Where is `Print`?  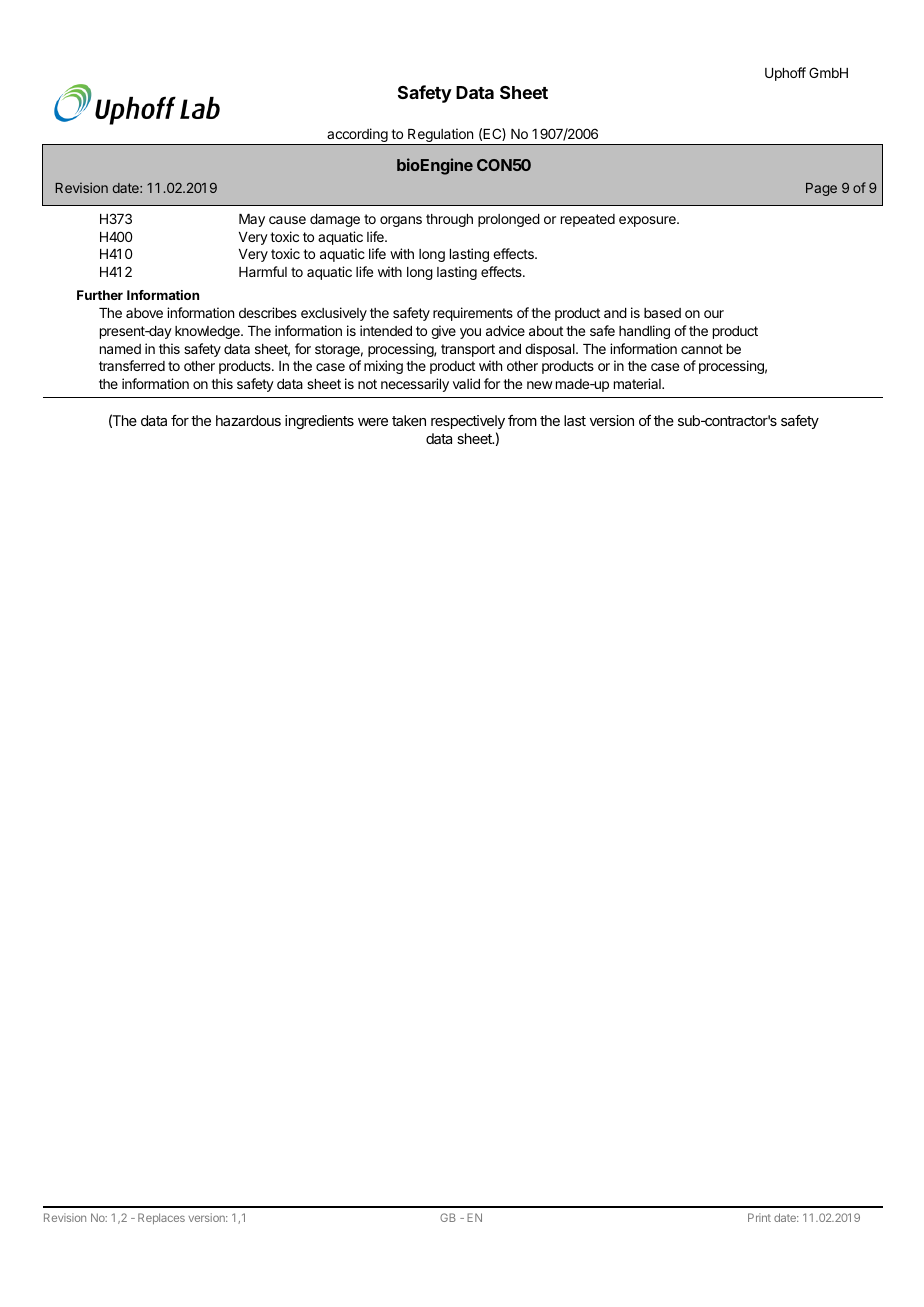 Print is located at coordinates (759, 1217).
